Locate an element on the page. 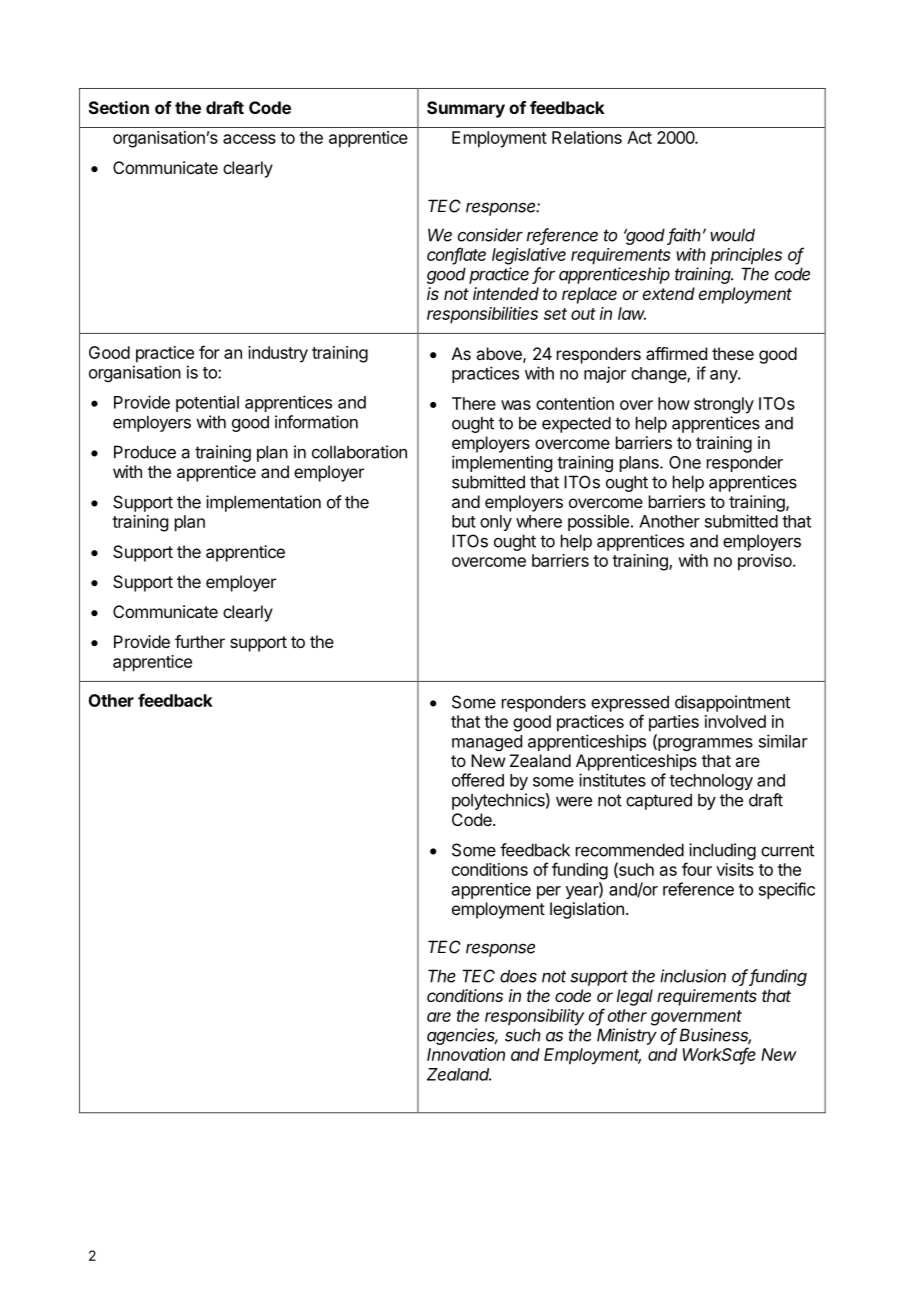  inclusion is located at coordinates (693, 976).
